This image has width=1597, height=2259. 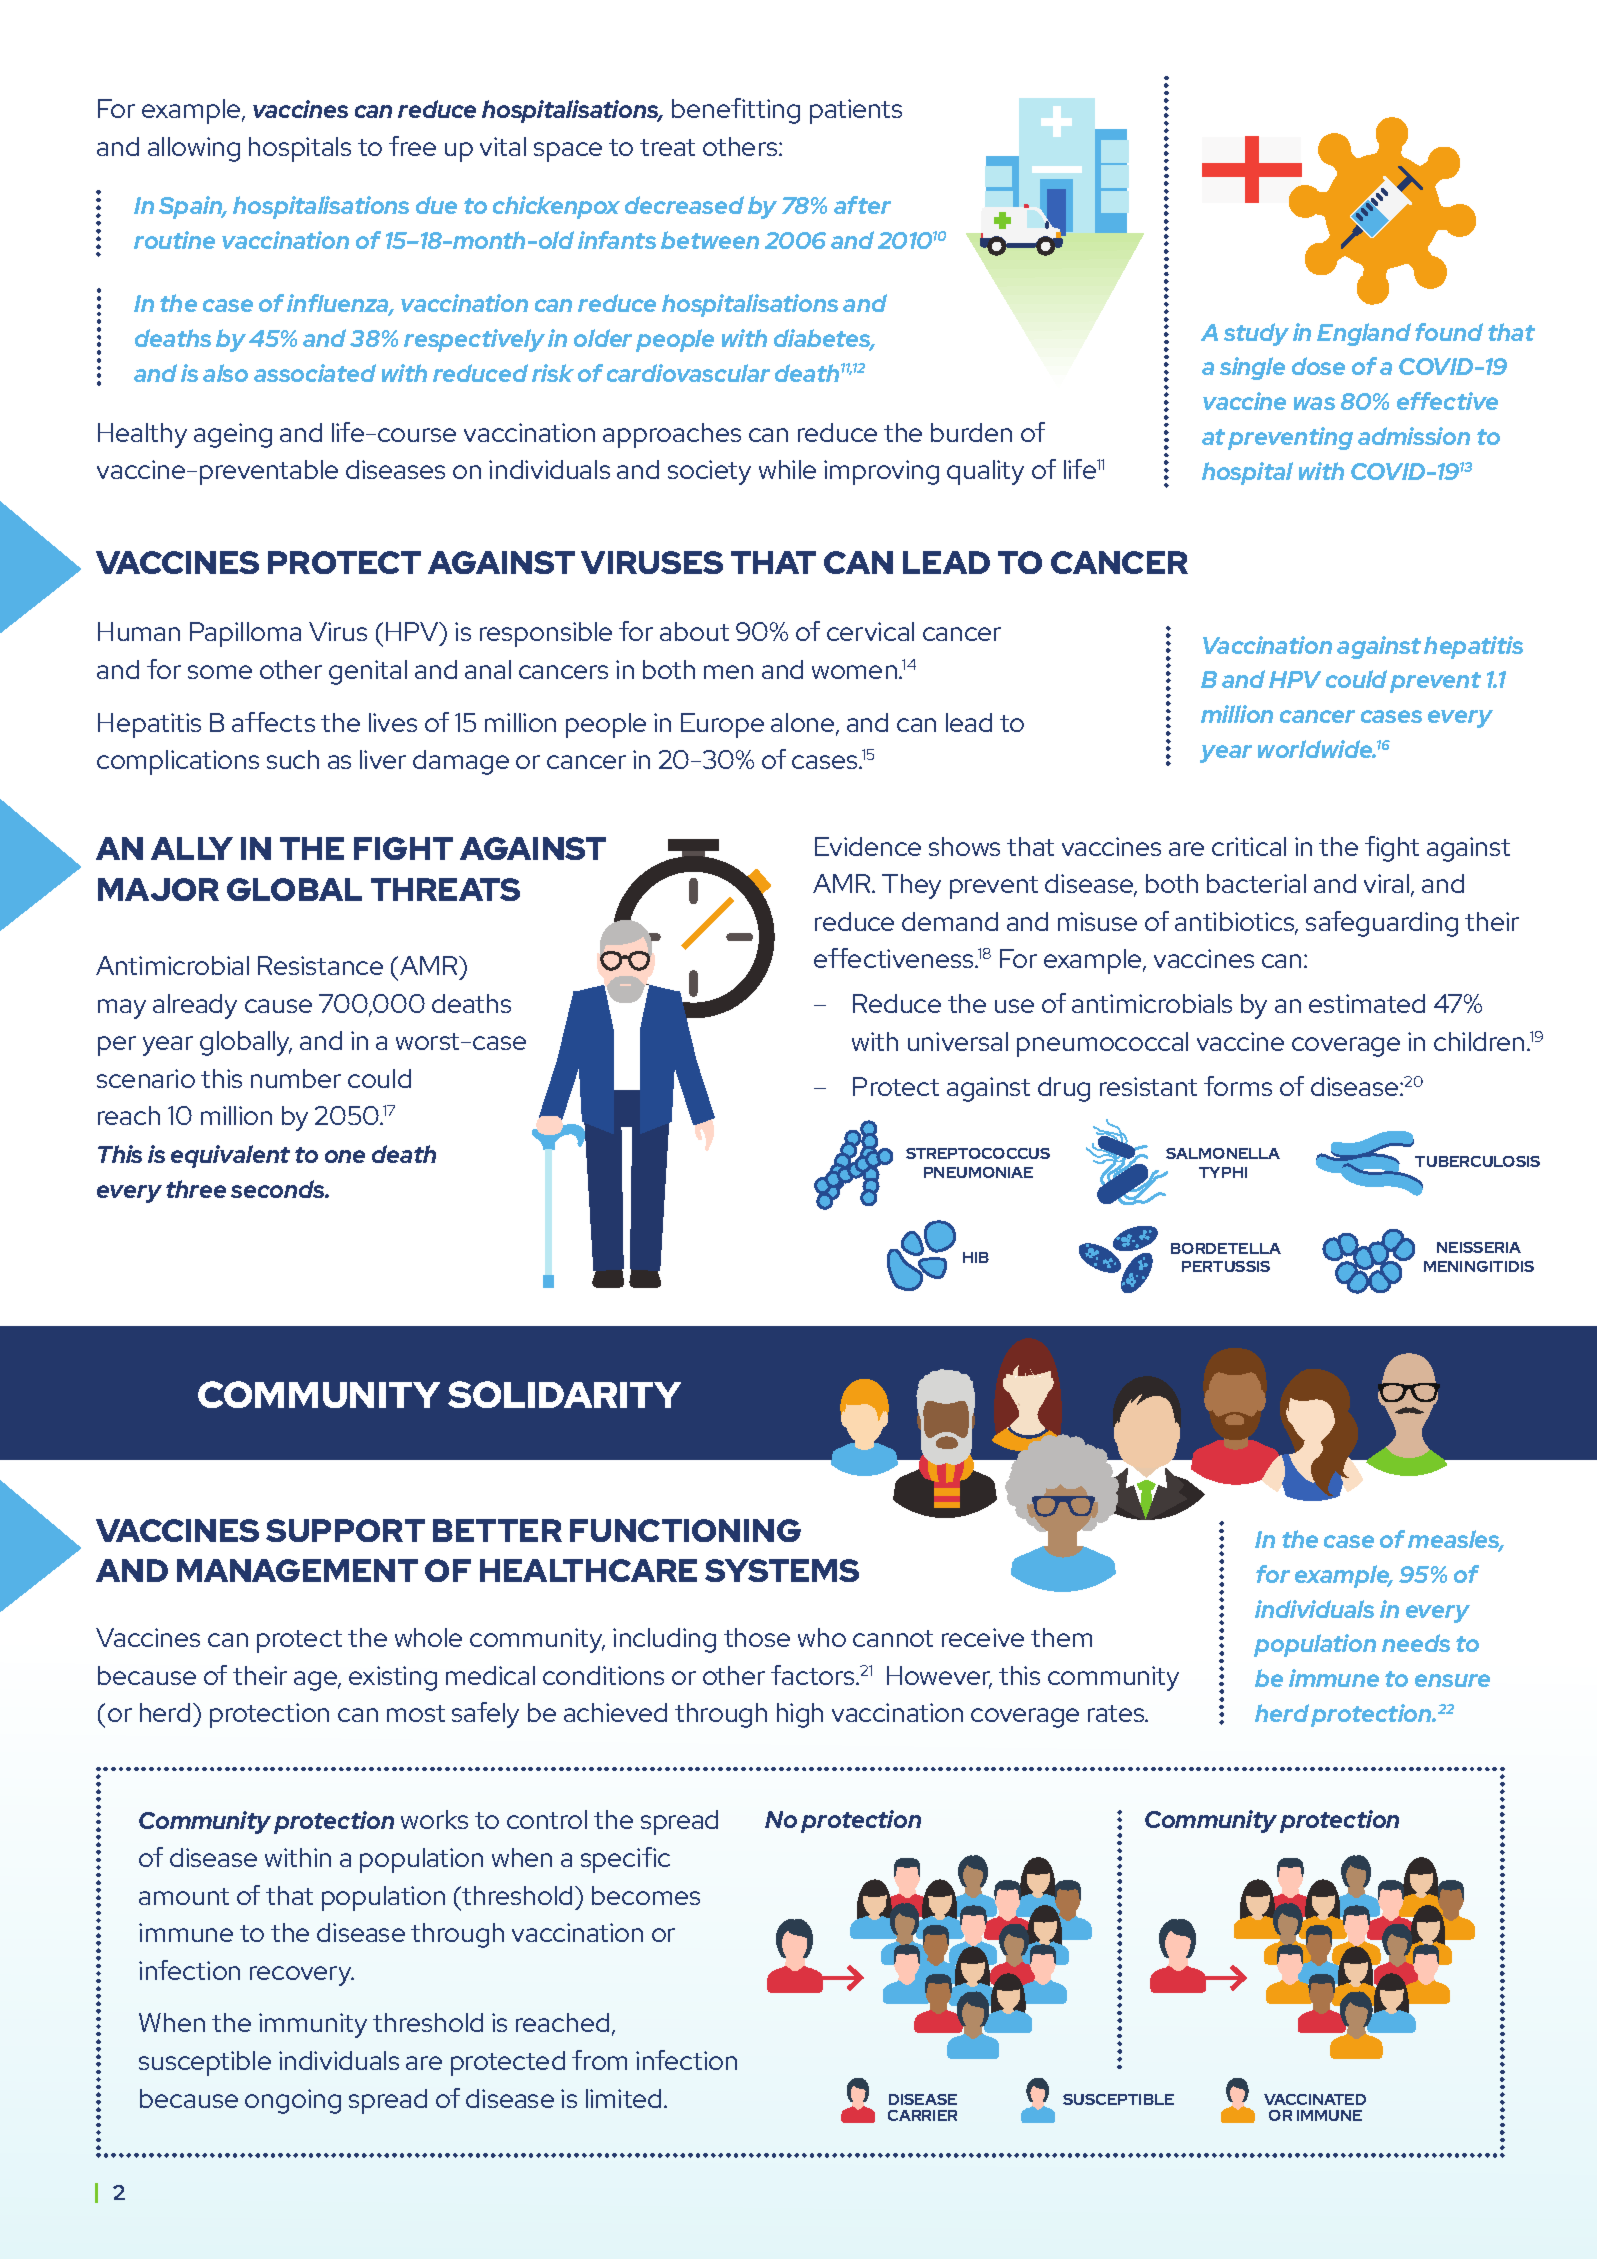 What do you see at coordinates (245, 634) in the image?
I see `Papilloma` at bounding box center [245, 634].
